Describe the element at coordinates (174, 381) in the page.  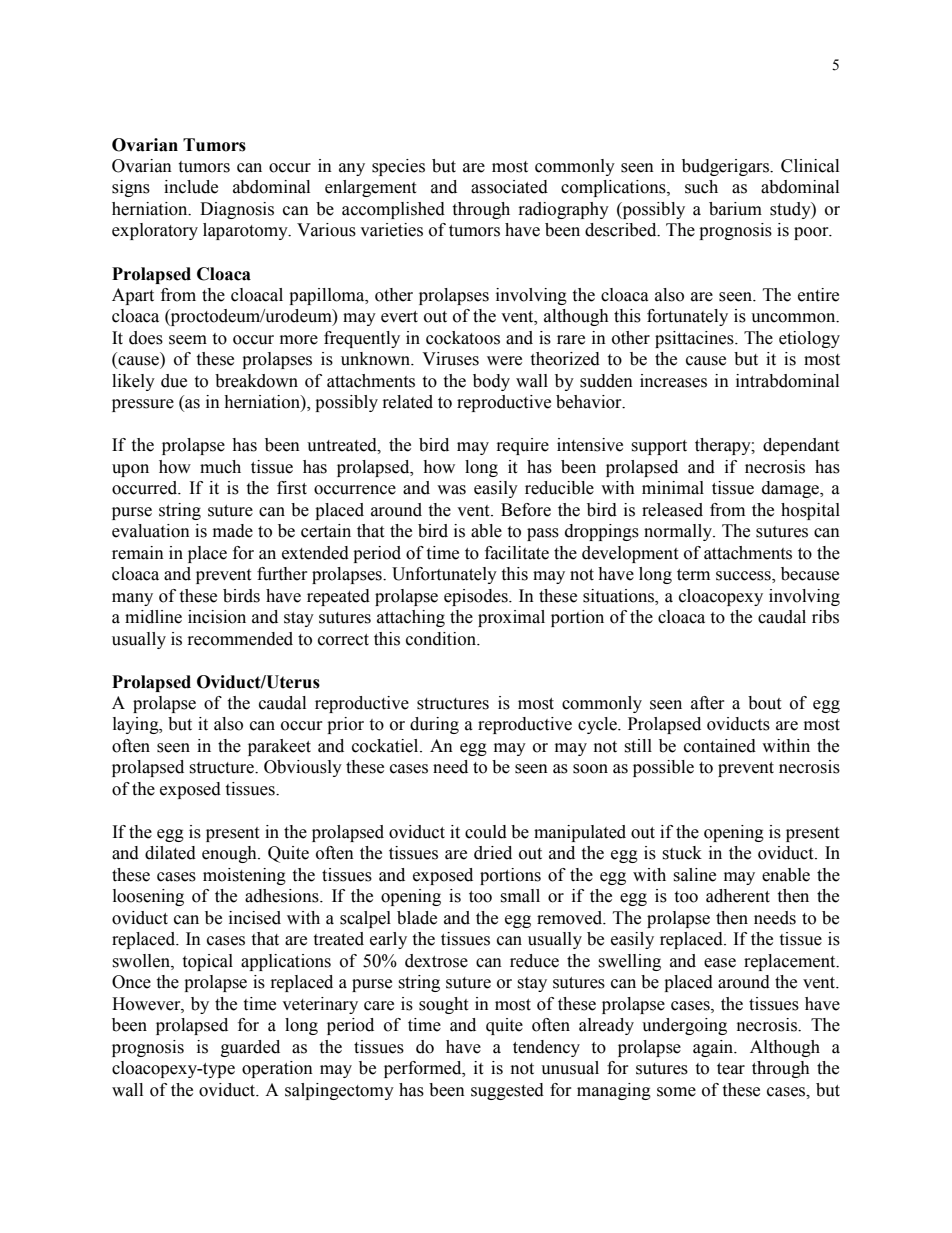
I see `due` at that location.
